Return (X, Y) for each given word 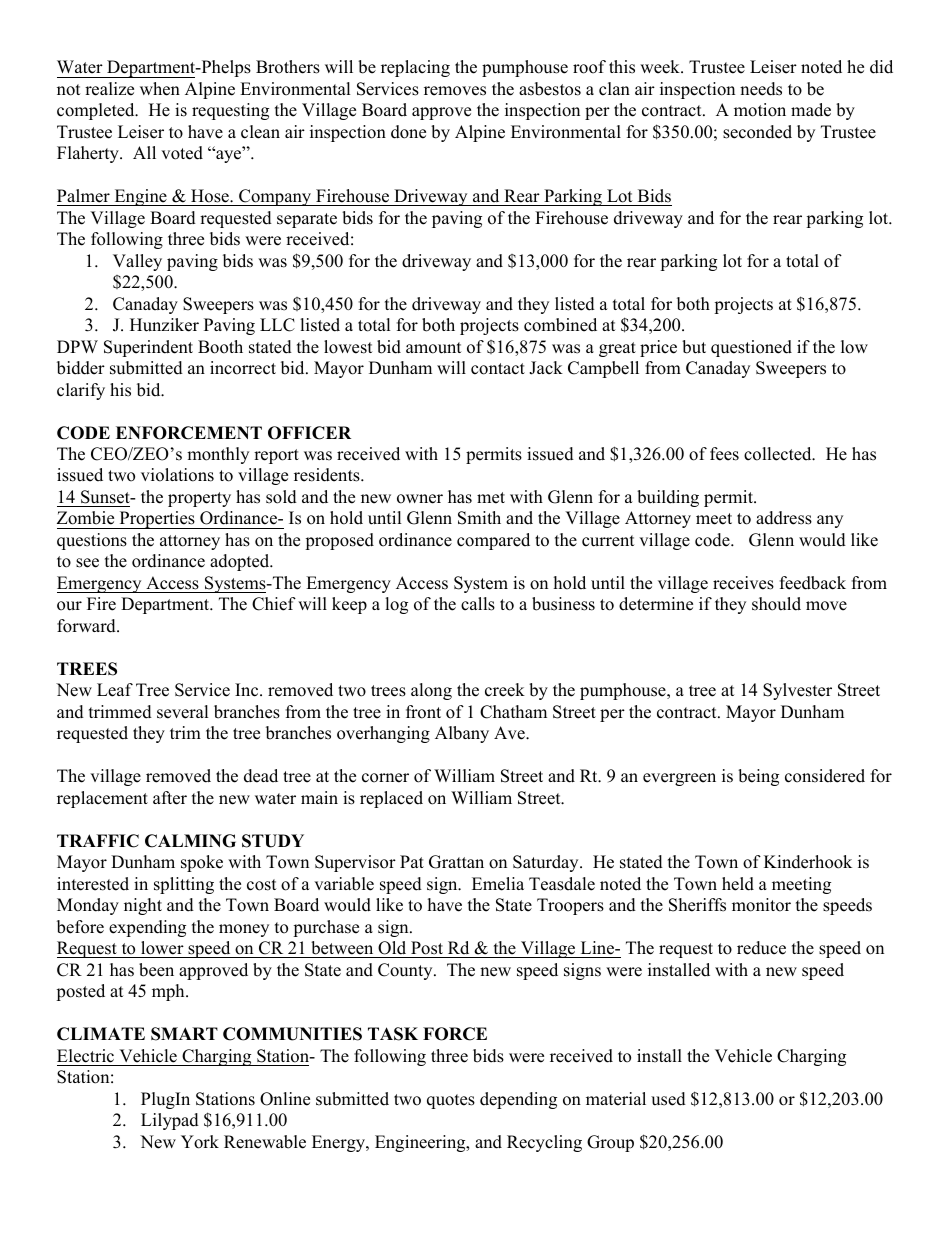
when (160, 89)
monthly (218, 455)
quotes (451, 1101)
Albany (462, 734)
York (200, 1142)
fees (724, 454)
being (758, 777)
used (668, 1099)
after (170, 798)
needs (761, 89)
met (491, 498)
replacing (415, 68)
